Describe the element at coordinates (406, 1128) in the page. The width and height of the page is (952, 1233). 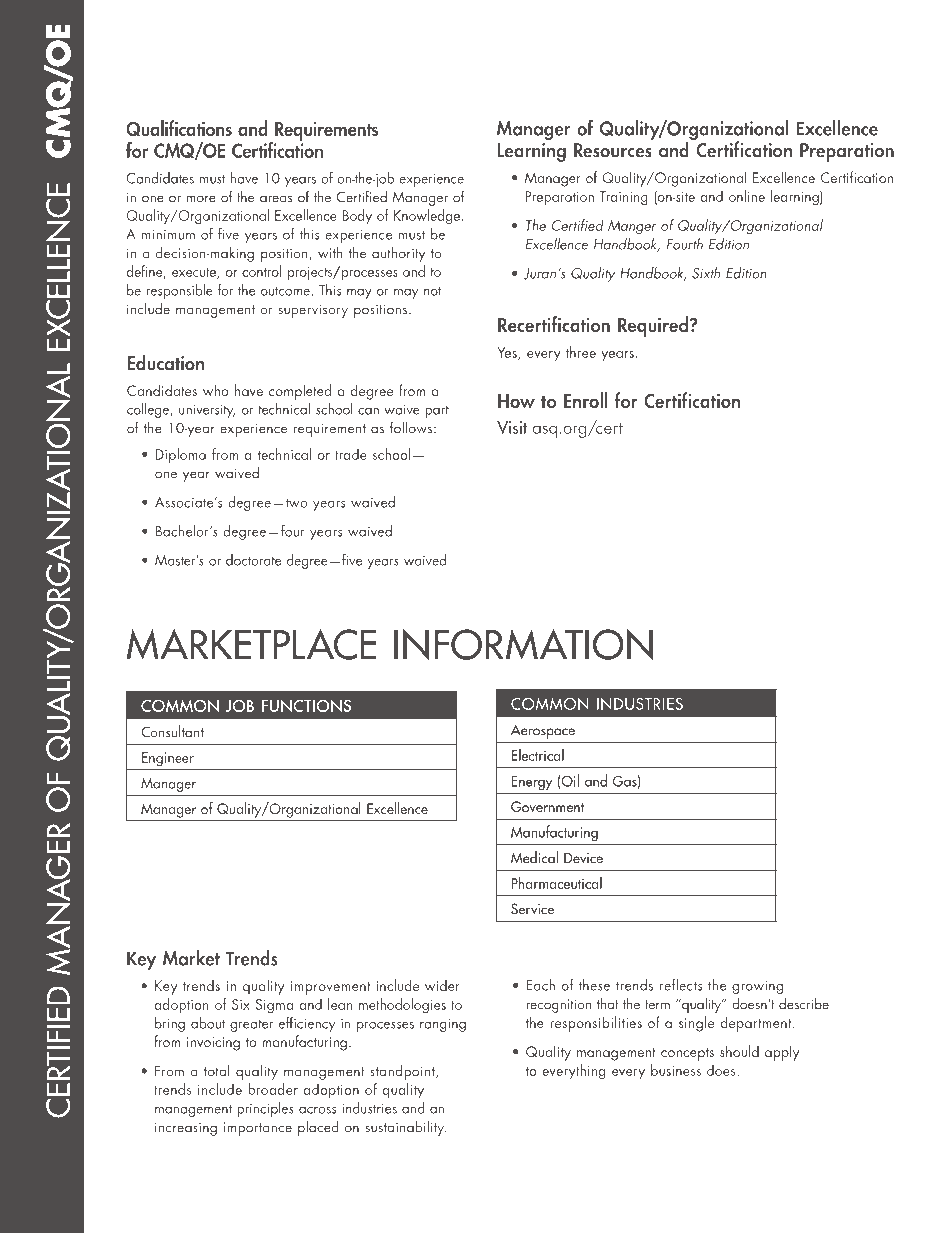
I see `sustainability` at that location.
